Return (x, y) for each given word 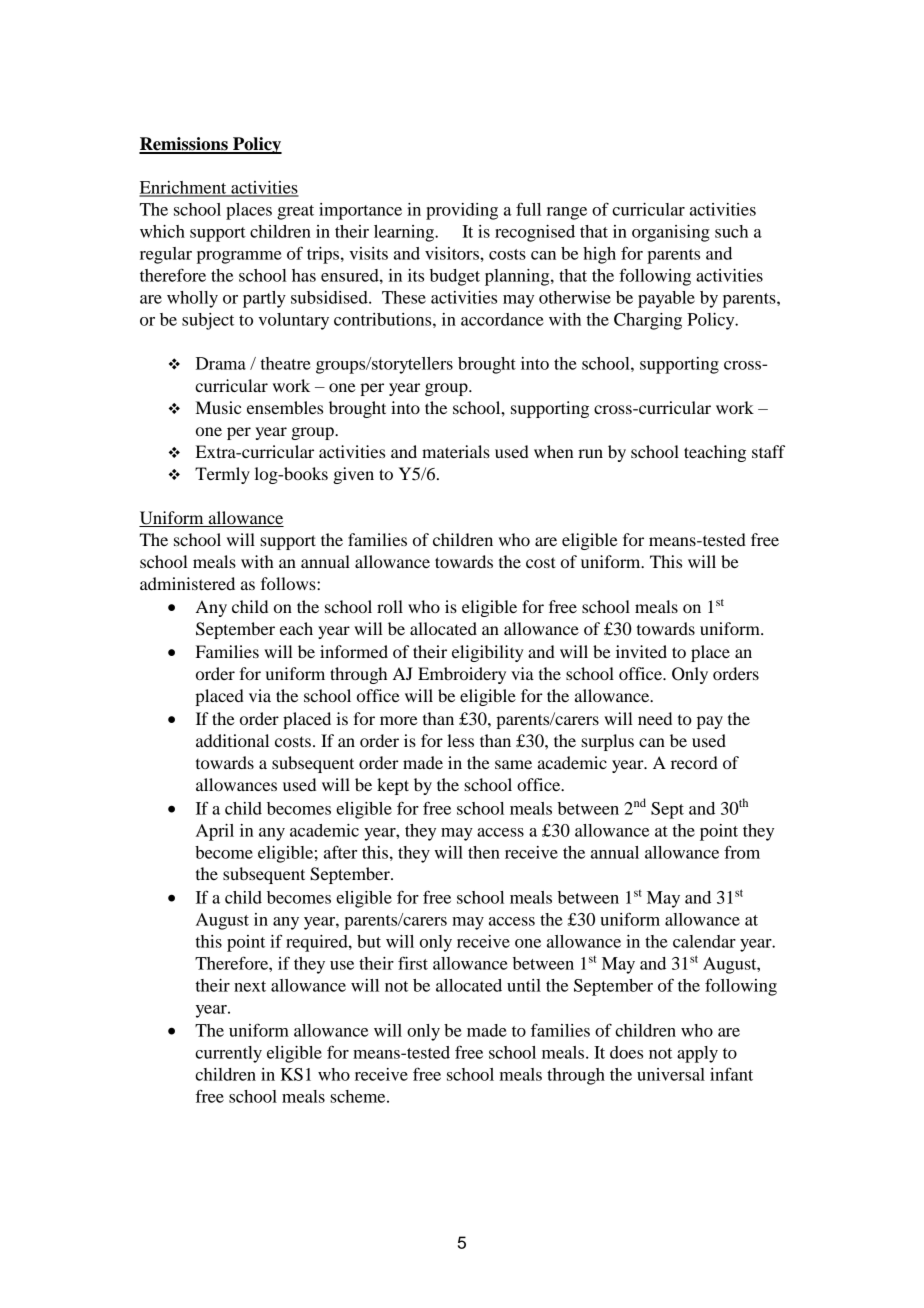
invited (641, 651)
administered (187, 583)
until (524, 985)
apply (697, 1054)
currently (228, 1054)
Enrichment (184, 188)
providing (462, 211)
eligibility (488, 653)
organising (671, 233)
